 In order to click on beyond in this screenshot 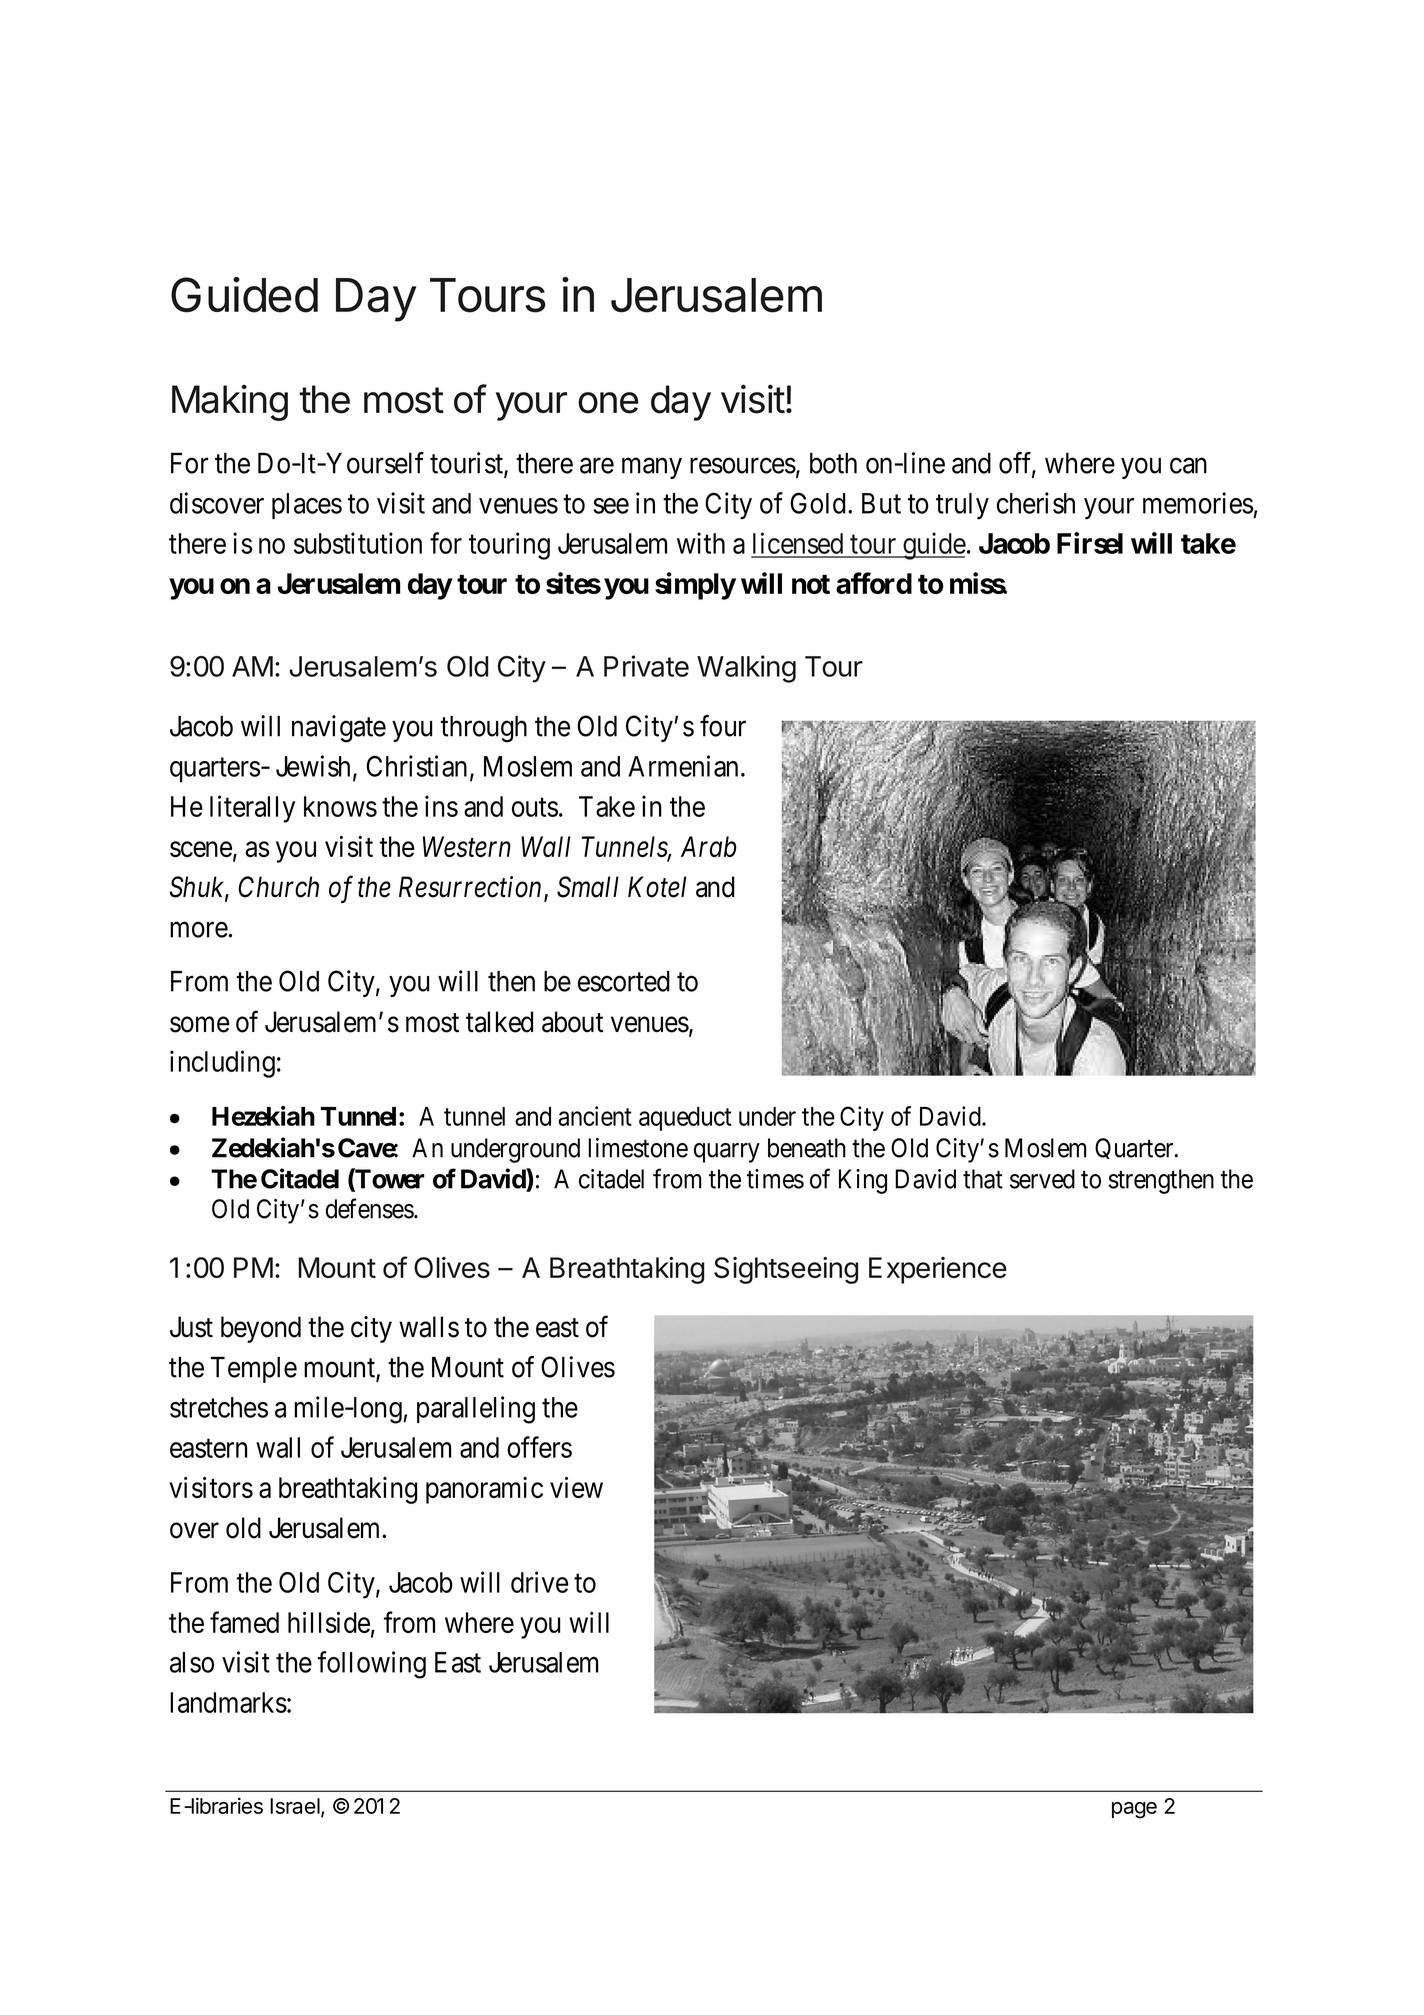, I will do `click(261, 1329)`.
